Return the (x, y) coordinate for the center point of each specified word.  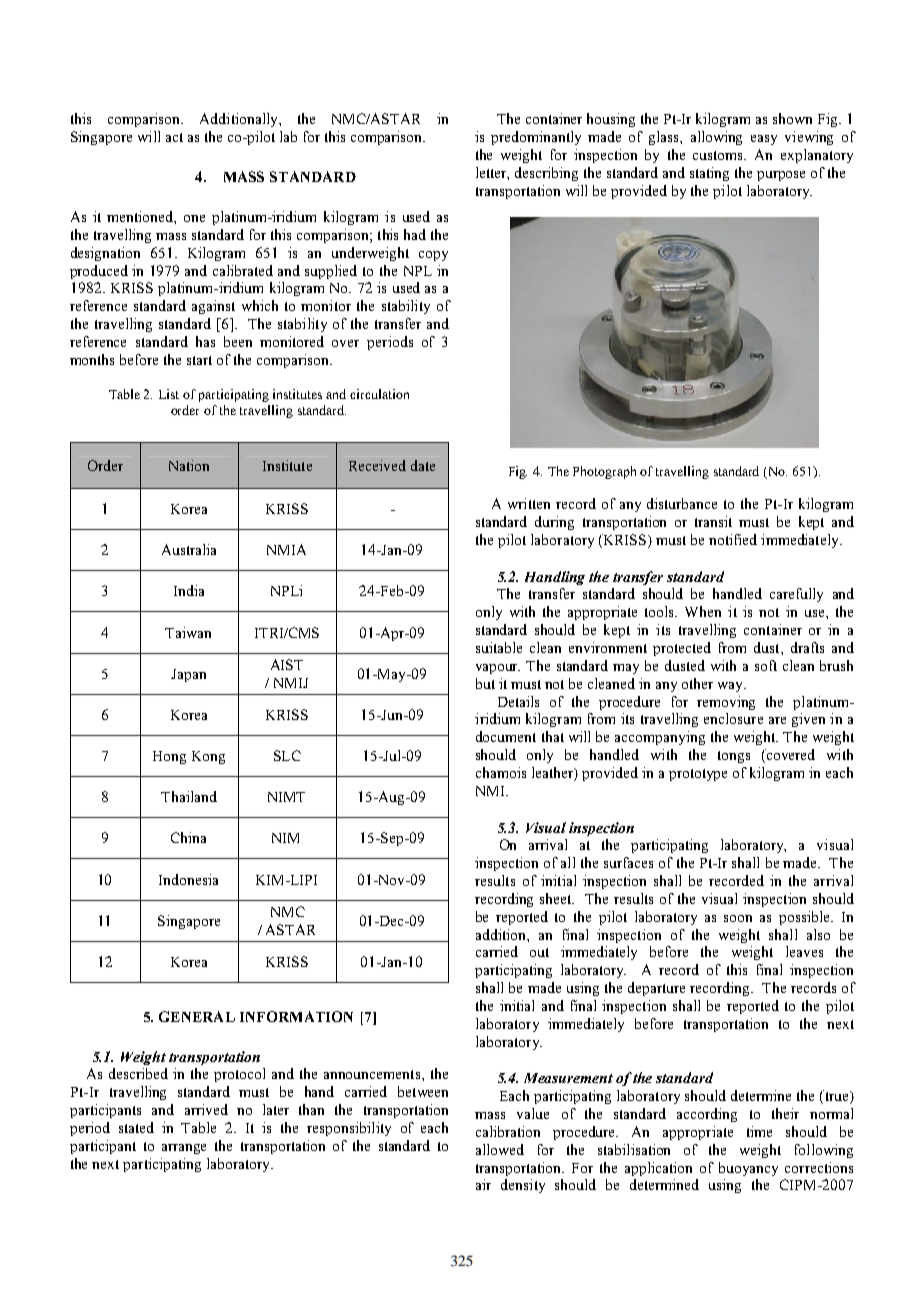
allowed (500, 1149)
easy (764, 140)
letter (492, 173)
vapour (498, 669)
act (174, 137)
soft (766, 665)
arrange (184, 1149)
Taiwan (188, 632)
